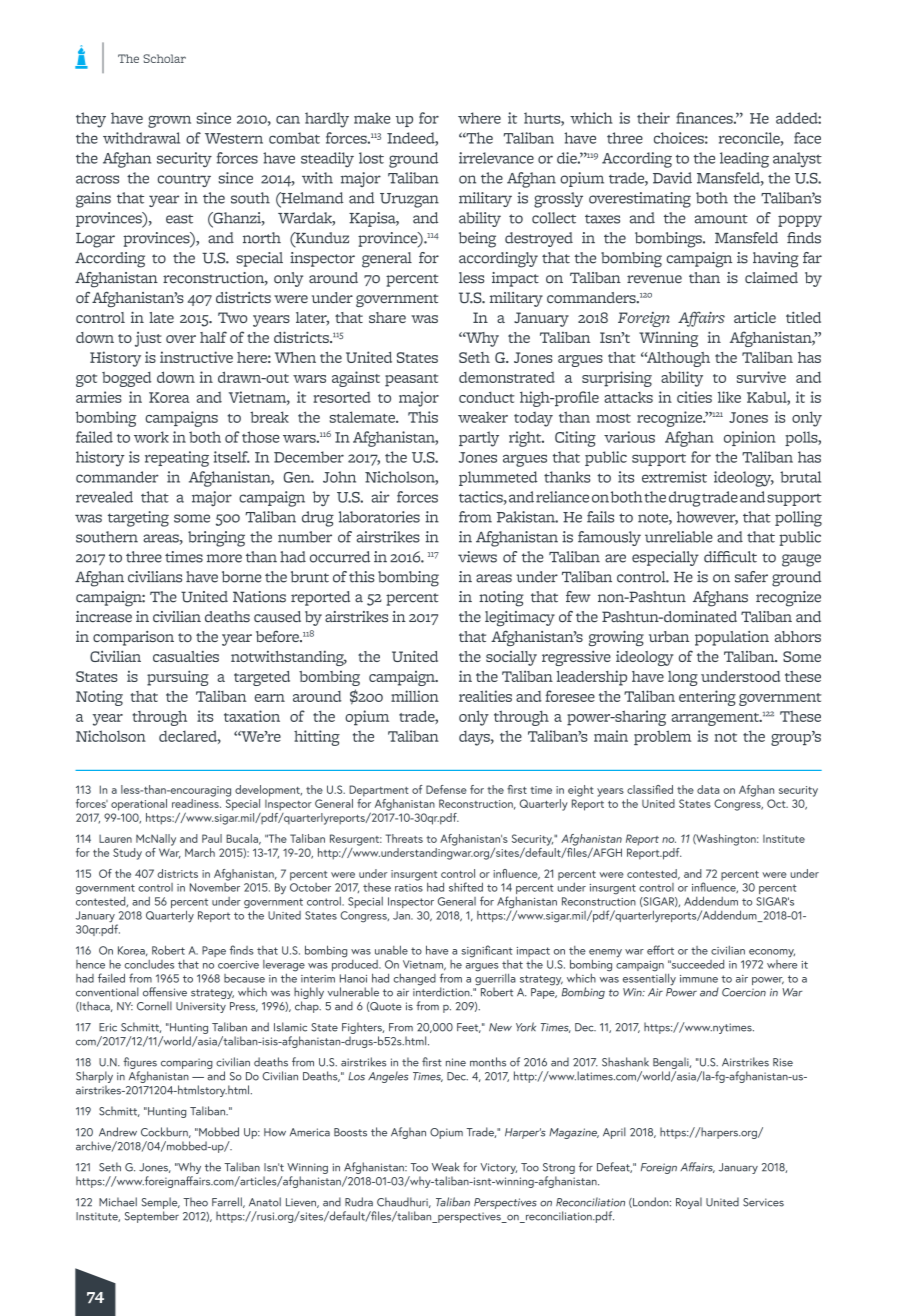  What do you see at coordinates (195, 1202) in the screenshot?
I see `Theo` at bounding box center [195, 1202].
